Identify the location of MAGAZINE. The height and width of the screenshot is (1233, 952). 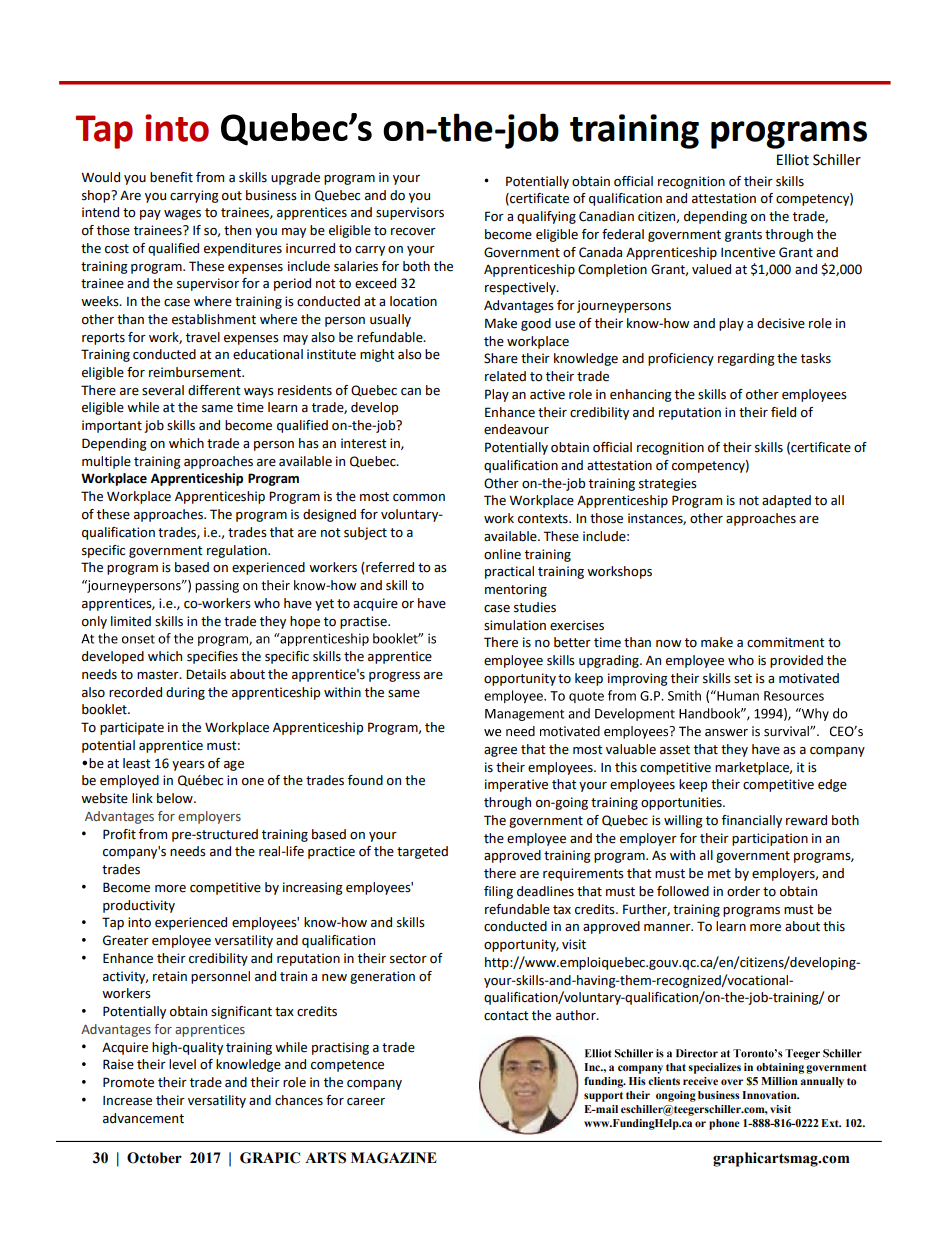
(394, 1158).
